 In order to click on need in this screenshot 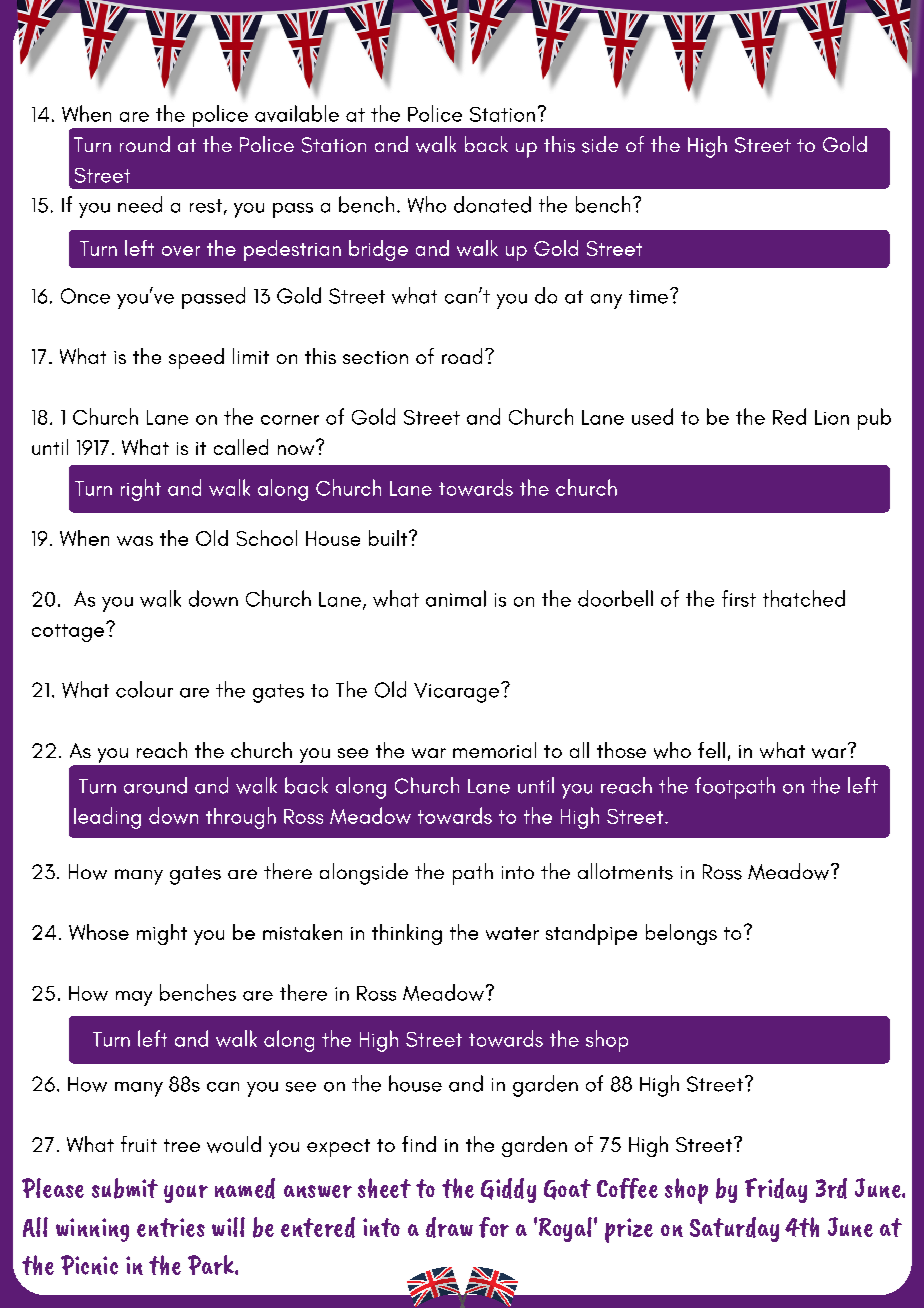, I will do `click(140, 204)`.
